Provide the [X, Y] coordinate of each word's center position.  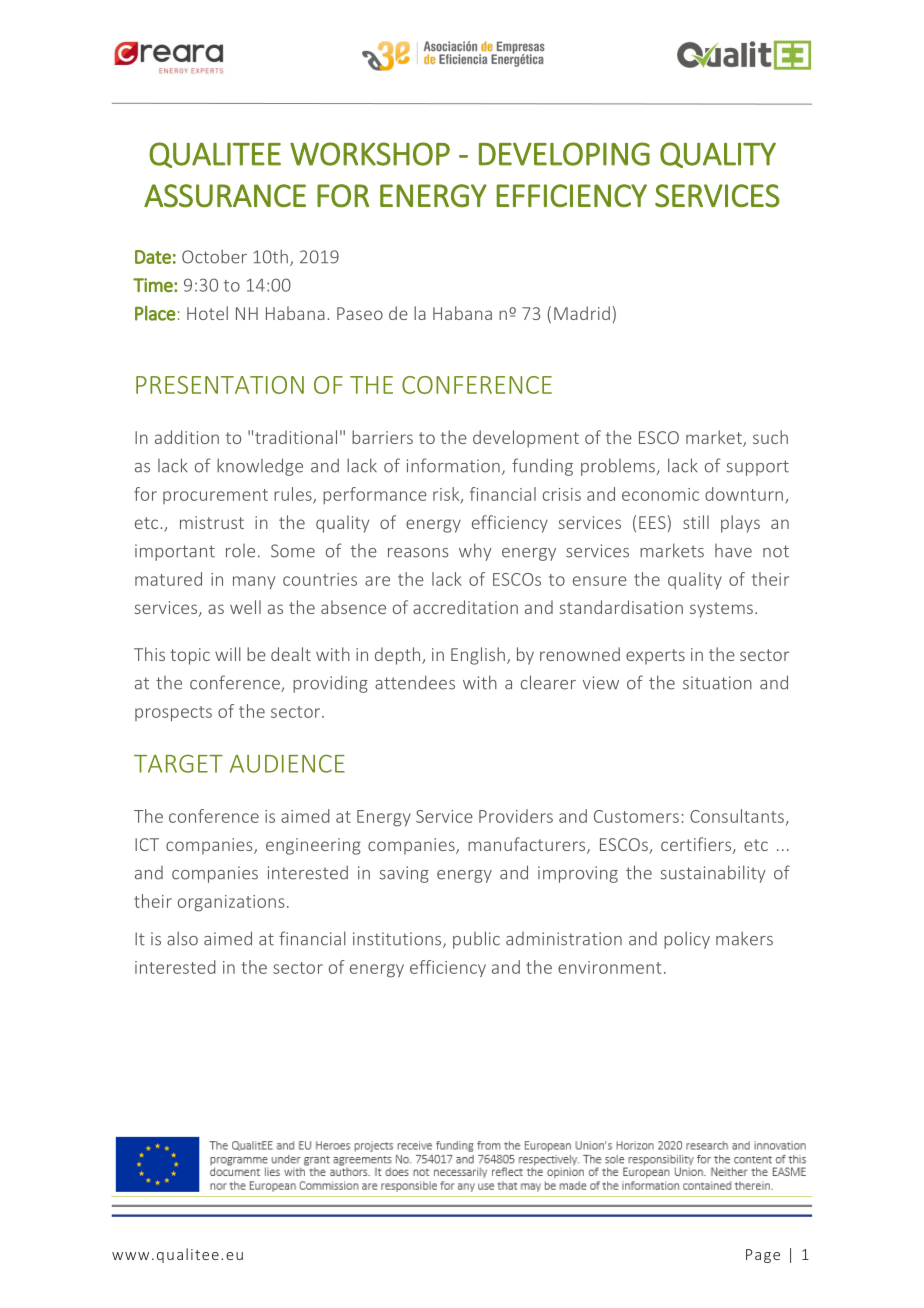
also [182, 938]
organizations [231, 903]
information [453, 465]
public [476, 940]
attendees [415, 682]
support [758, 468]
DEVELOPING [564, 154]
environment [609, 967]
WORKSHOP [370, 154]
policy [687, 940]
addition [187, 437]
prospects [173, 714]
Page [763, 1256]
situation [717, 683]
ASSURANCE [225, 196]
